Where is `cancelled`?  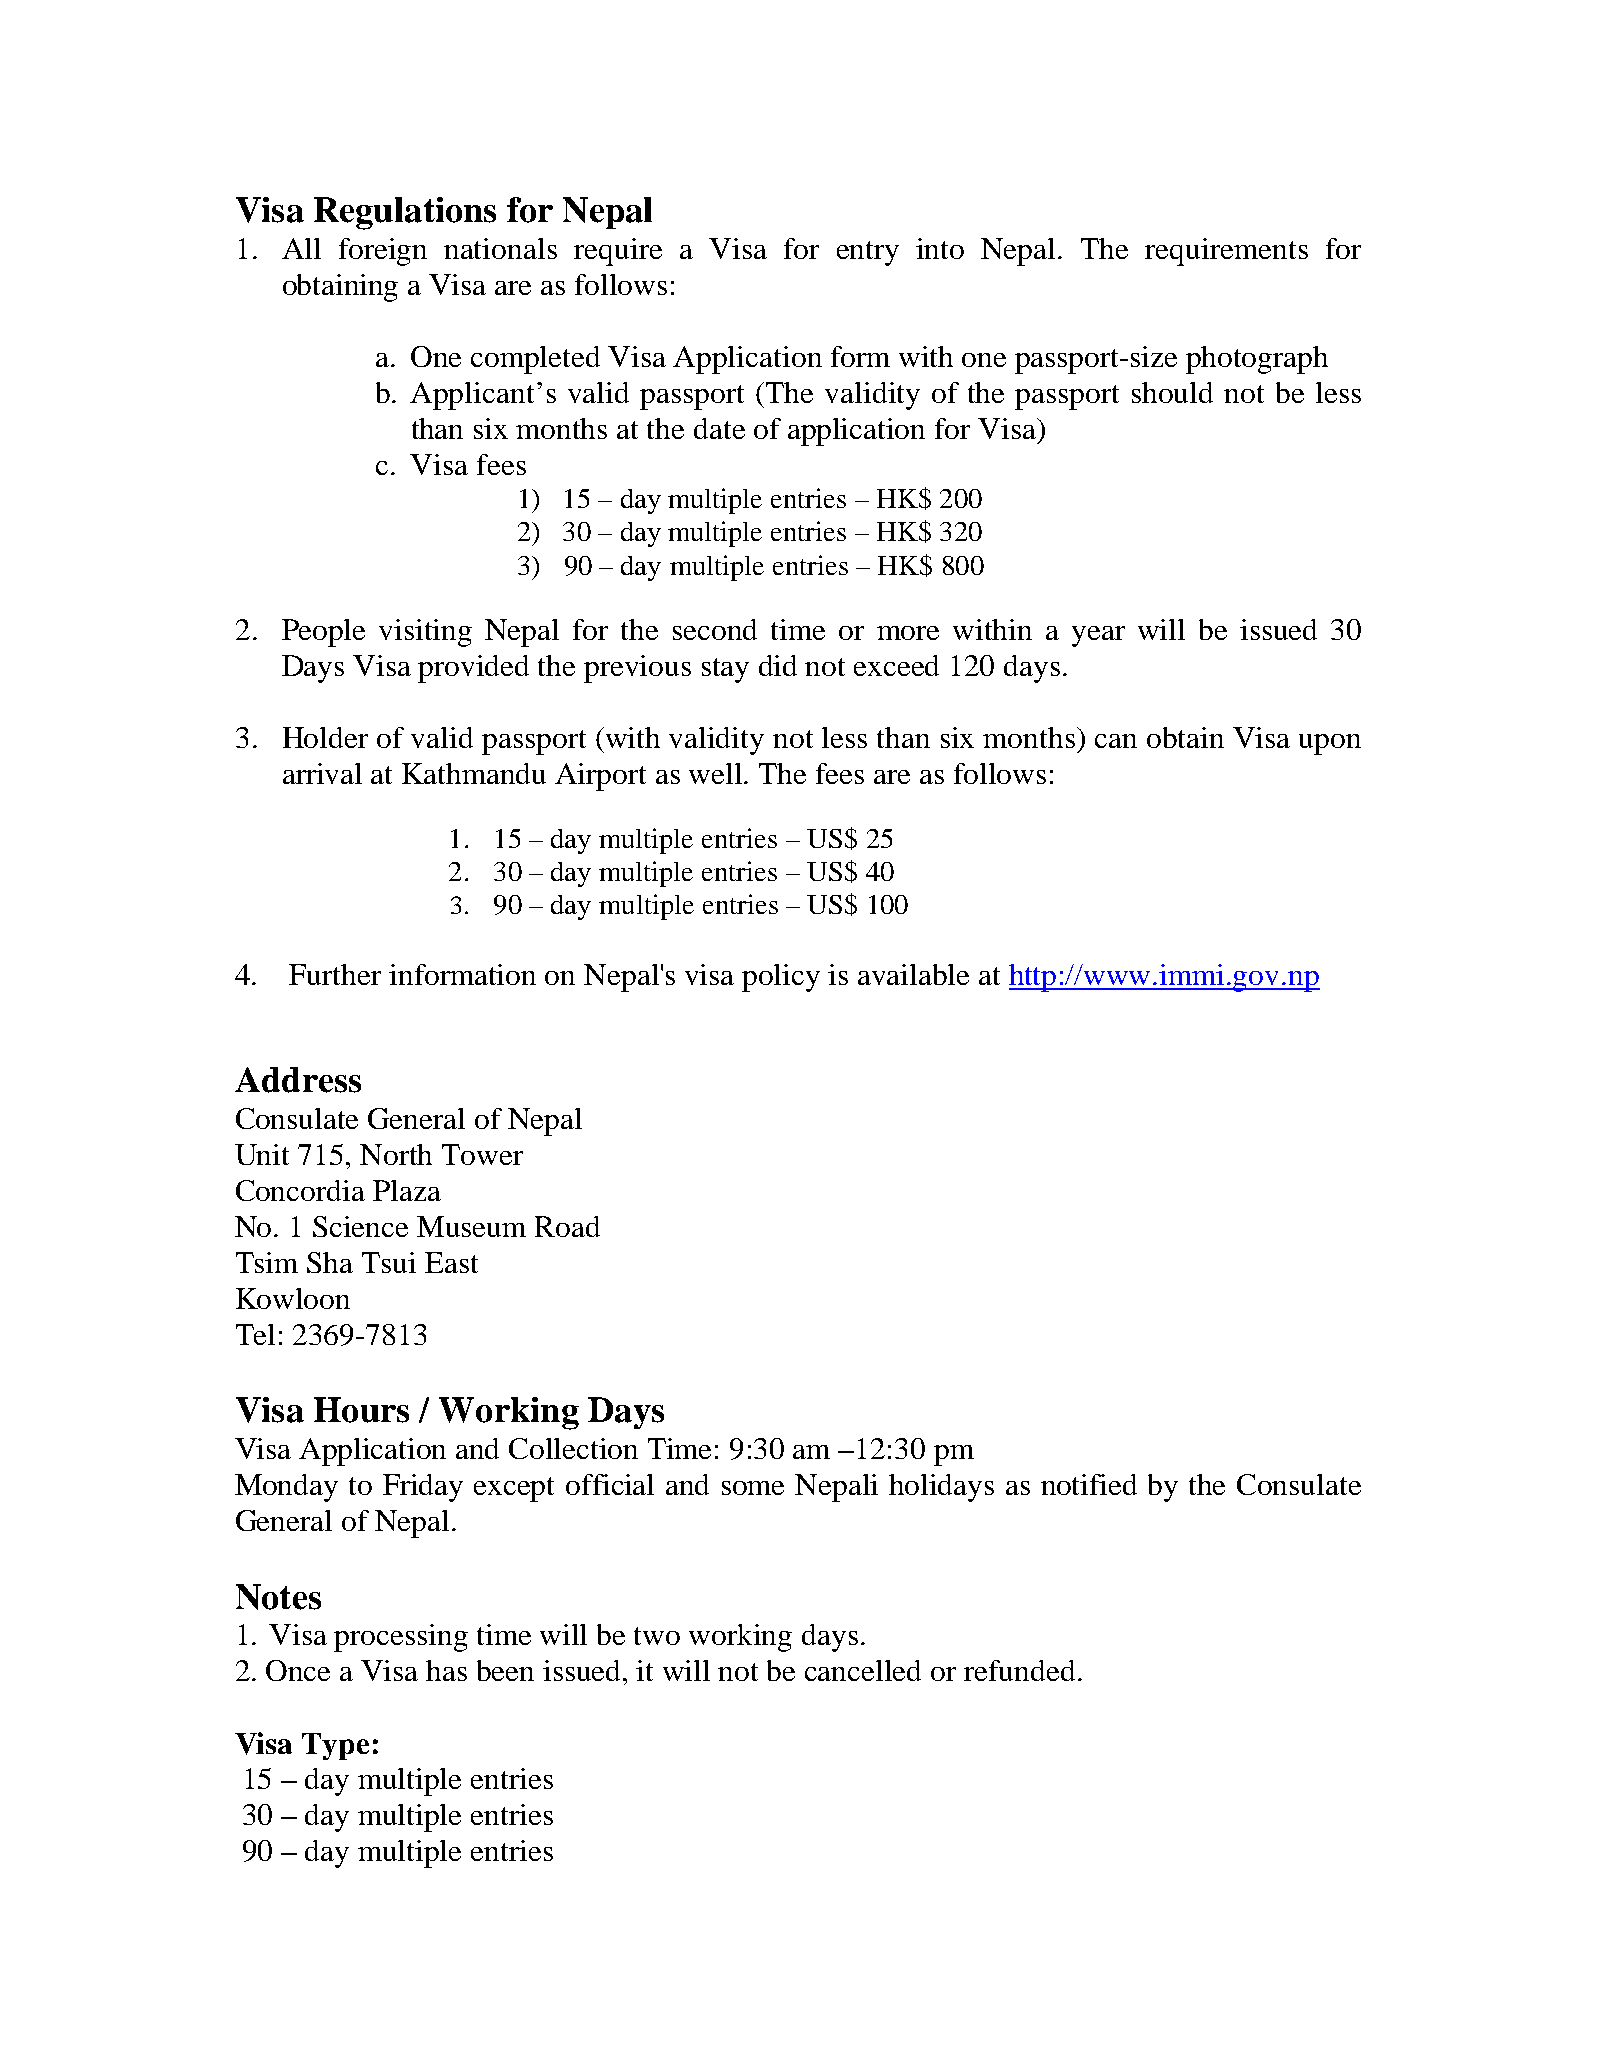 cancelled is located at coordinates (863, 1670).
